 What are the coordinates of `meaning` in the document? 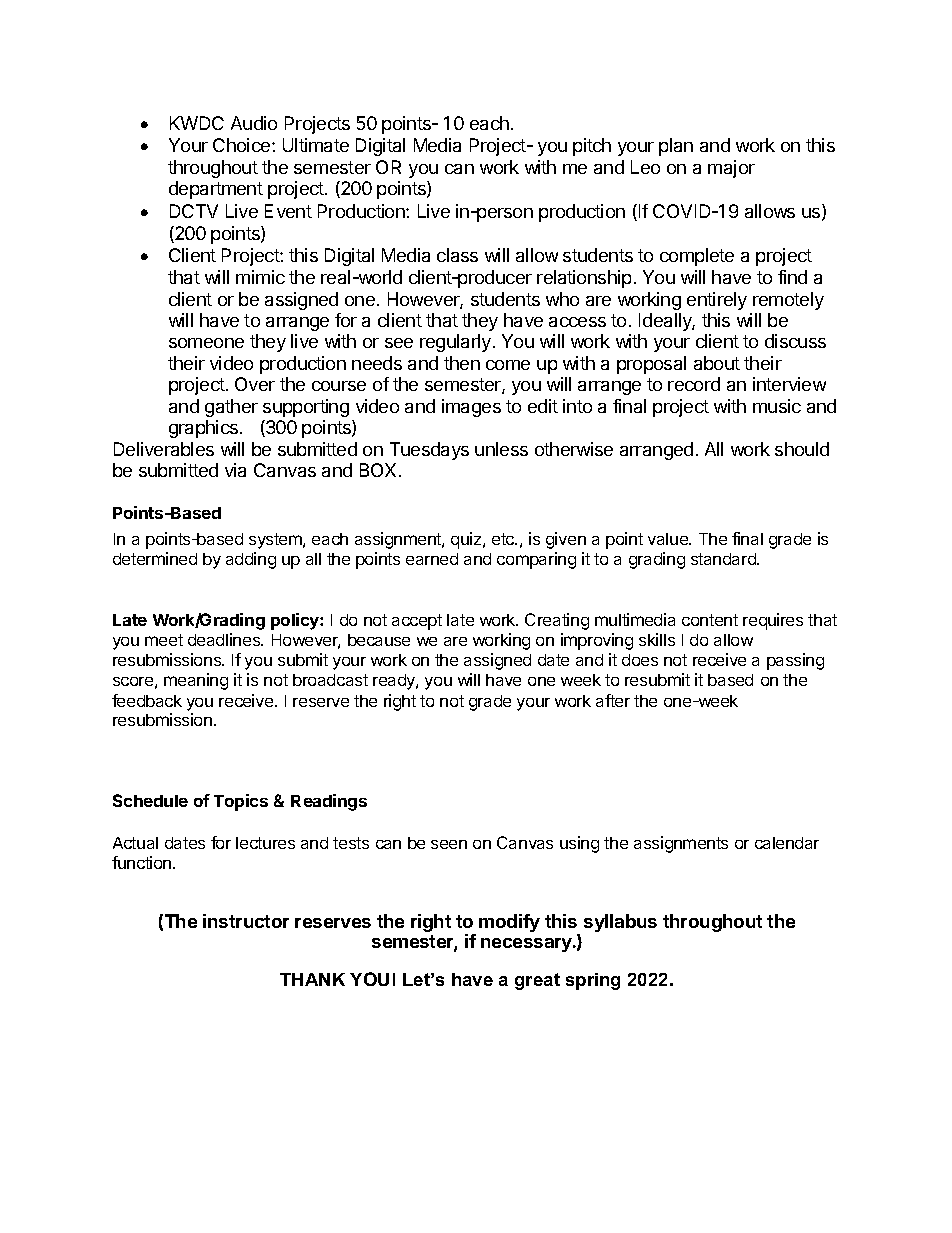 It's located at (196, 681).
